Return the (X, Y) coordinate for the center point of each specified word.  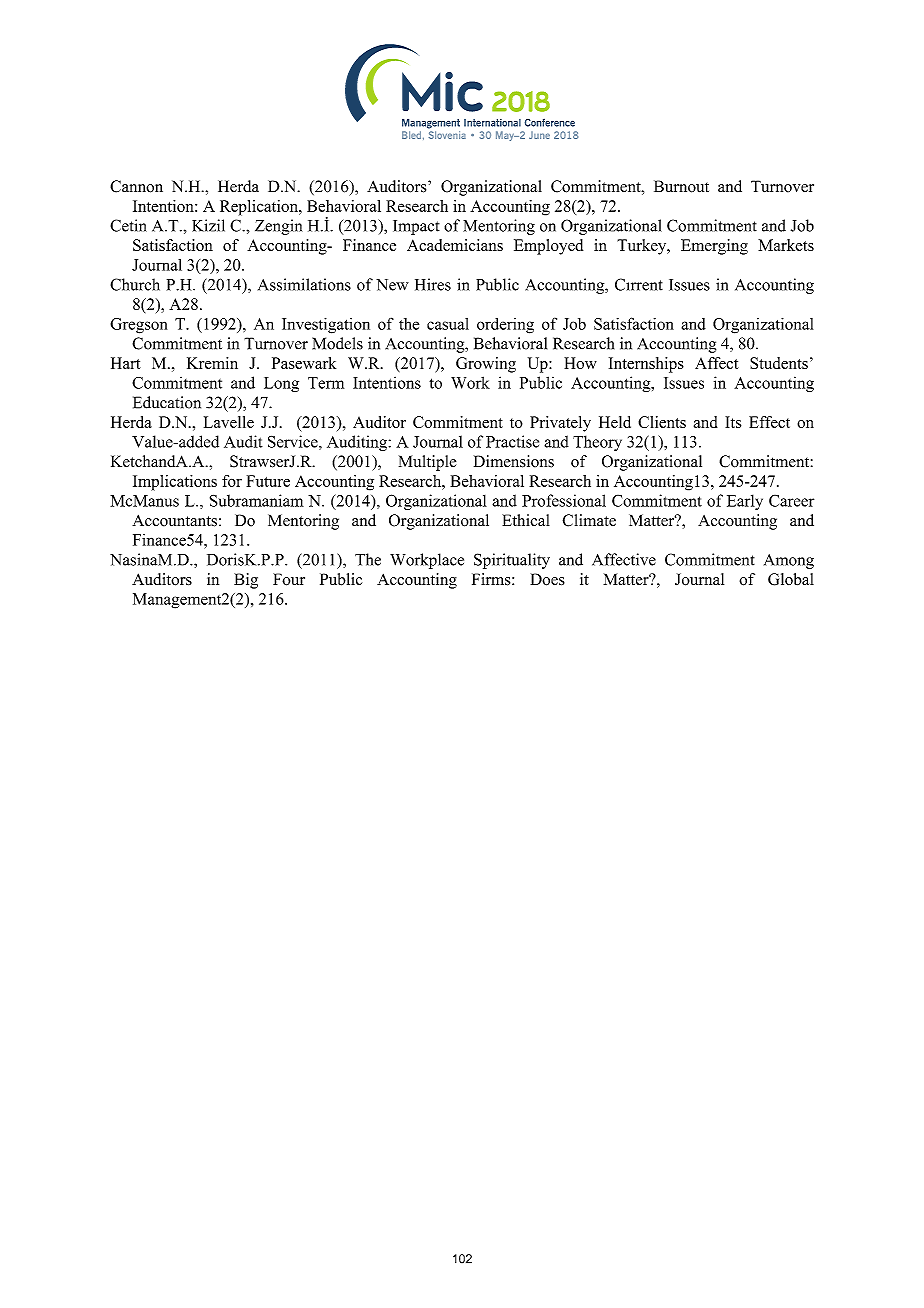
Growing (486, 365)
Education (167, 402)
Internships (646, 365)
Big (246, 581)
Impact (416, 227)
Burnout (681, 186)
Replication (260, 208)
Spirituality (512, 561)
